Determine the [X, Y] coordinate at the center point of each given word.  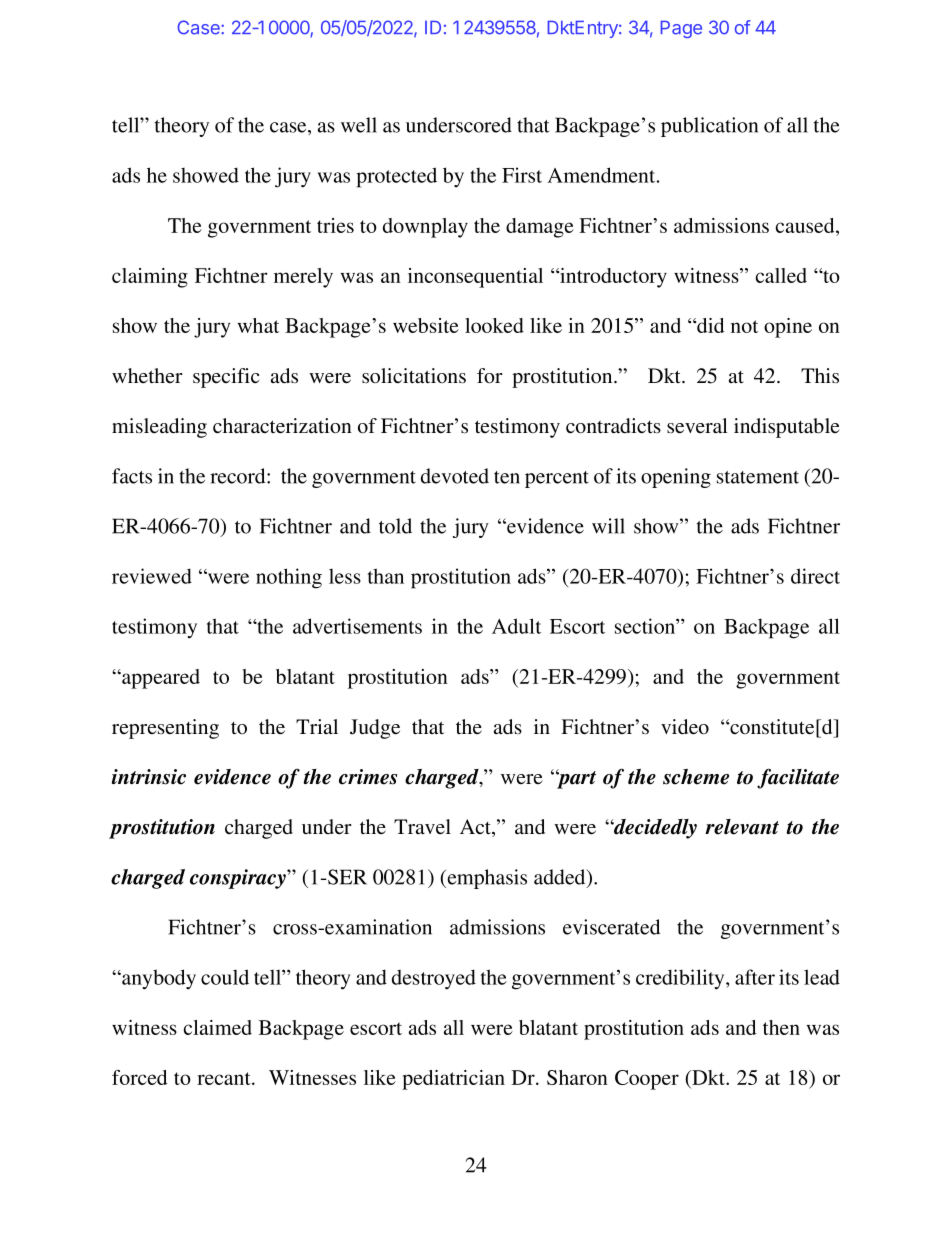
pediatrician [453, 1080]
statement [758, 477]
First [522, 175]
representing [165, 729]
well [359, 125]
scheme [696, 777]
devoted [455, 476]
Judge [375, 729]
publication [709, 127]
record [239, 476]
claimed [218, 1027]
